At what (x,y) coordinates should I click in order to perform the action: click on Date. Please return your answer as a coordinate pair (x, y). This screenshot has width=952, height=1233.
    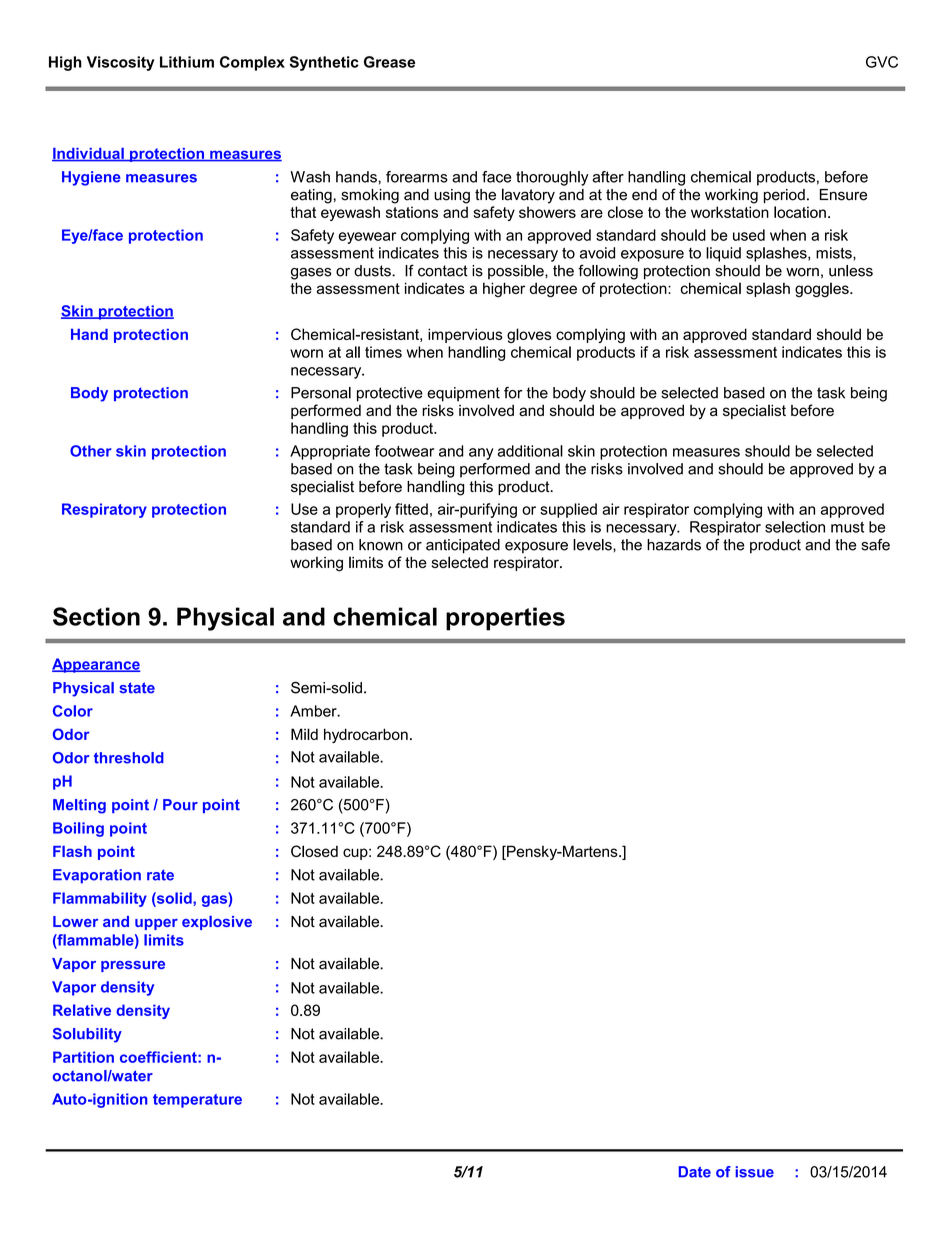
    Looking at the image, I should click on (695, 1172).
